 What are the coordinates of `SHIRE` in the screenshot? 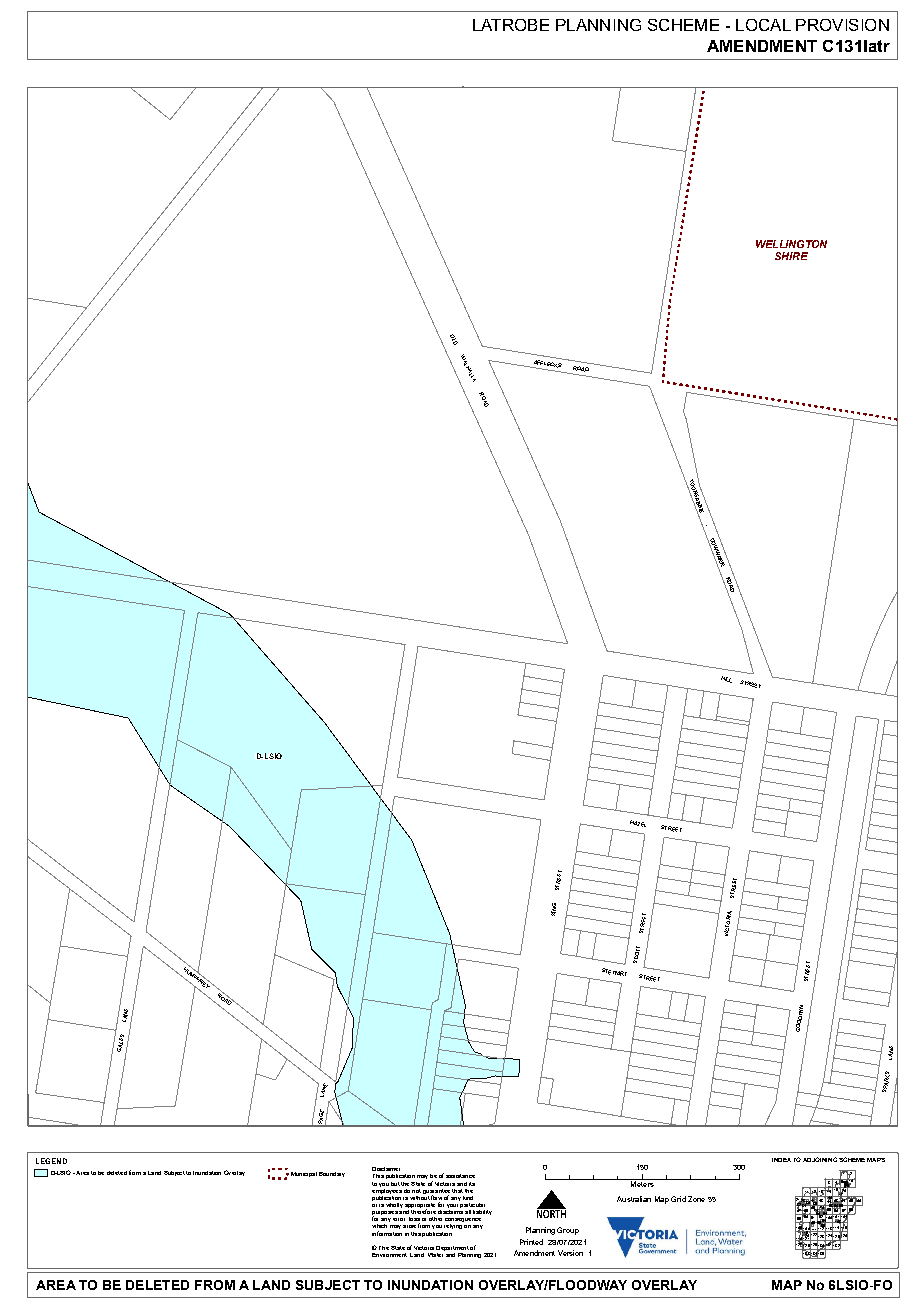 It's located at (791, 256).
